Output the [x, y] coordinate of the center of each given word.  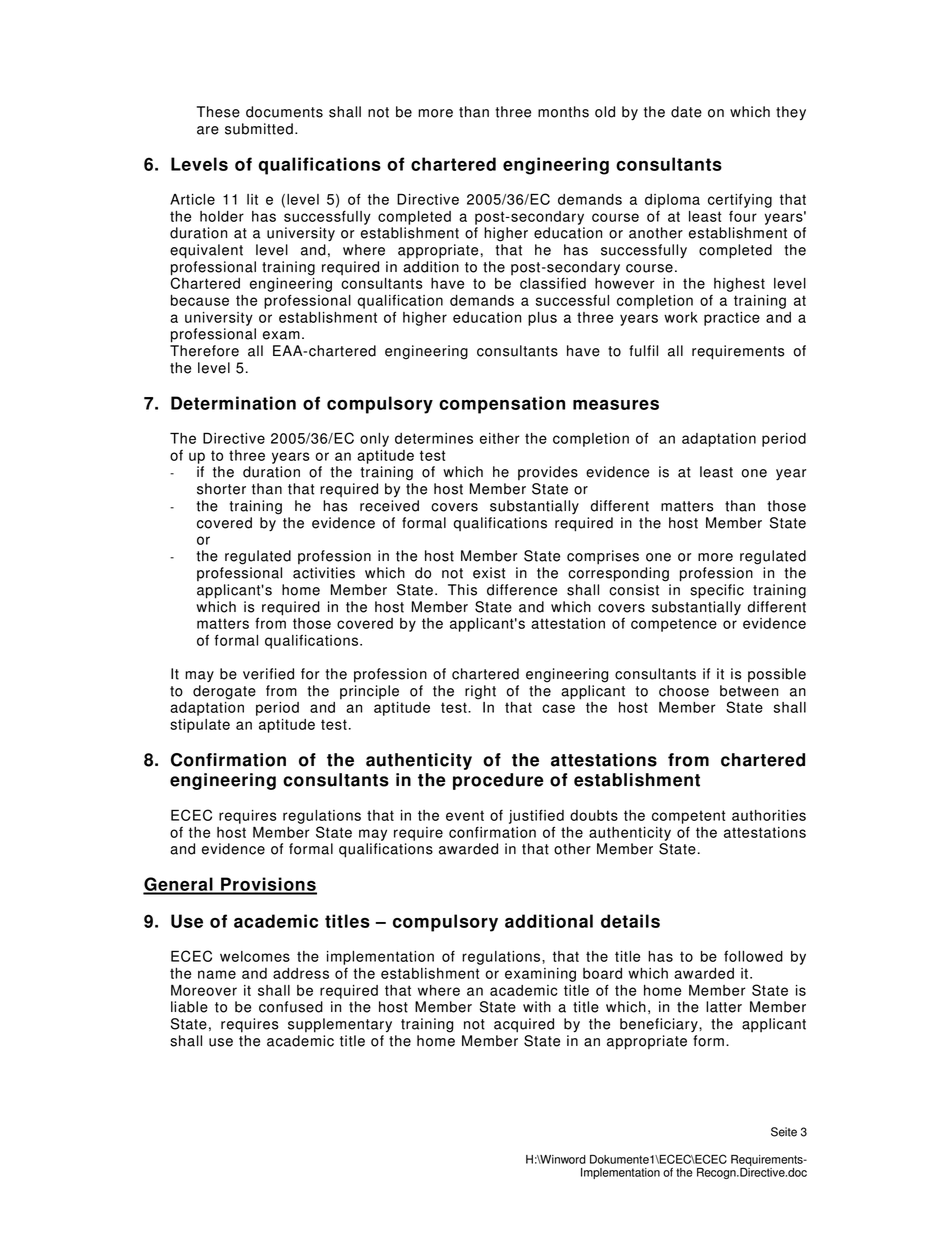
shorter [221, 489]
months [563, 112]
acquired [524, 1025]
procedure [498, 781]
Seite [784, 1132]
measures [616, 405]
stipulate [200, 726]
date [686, 112]
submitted [259, 129]
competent [688, 817]
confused [291, 1007]
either [500, 438]
